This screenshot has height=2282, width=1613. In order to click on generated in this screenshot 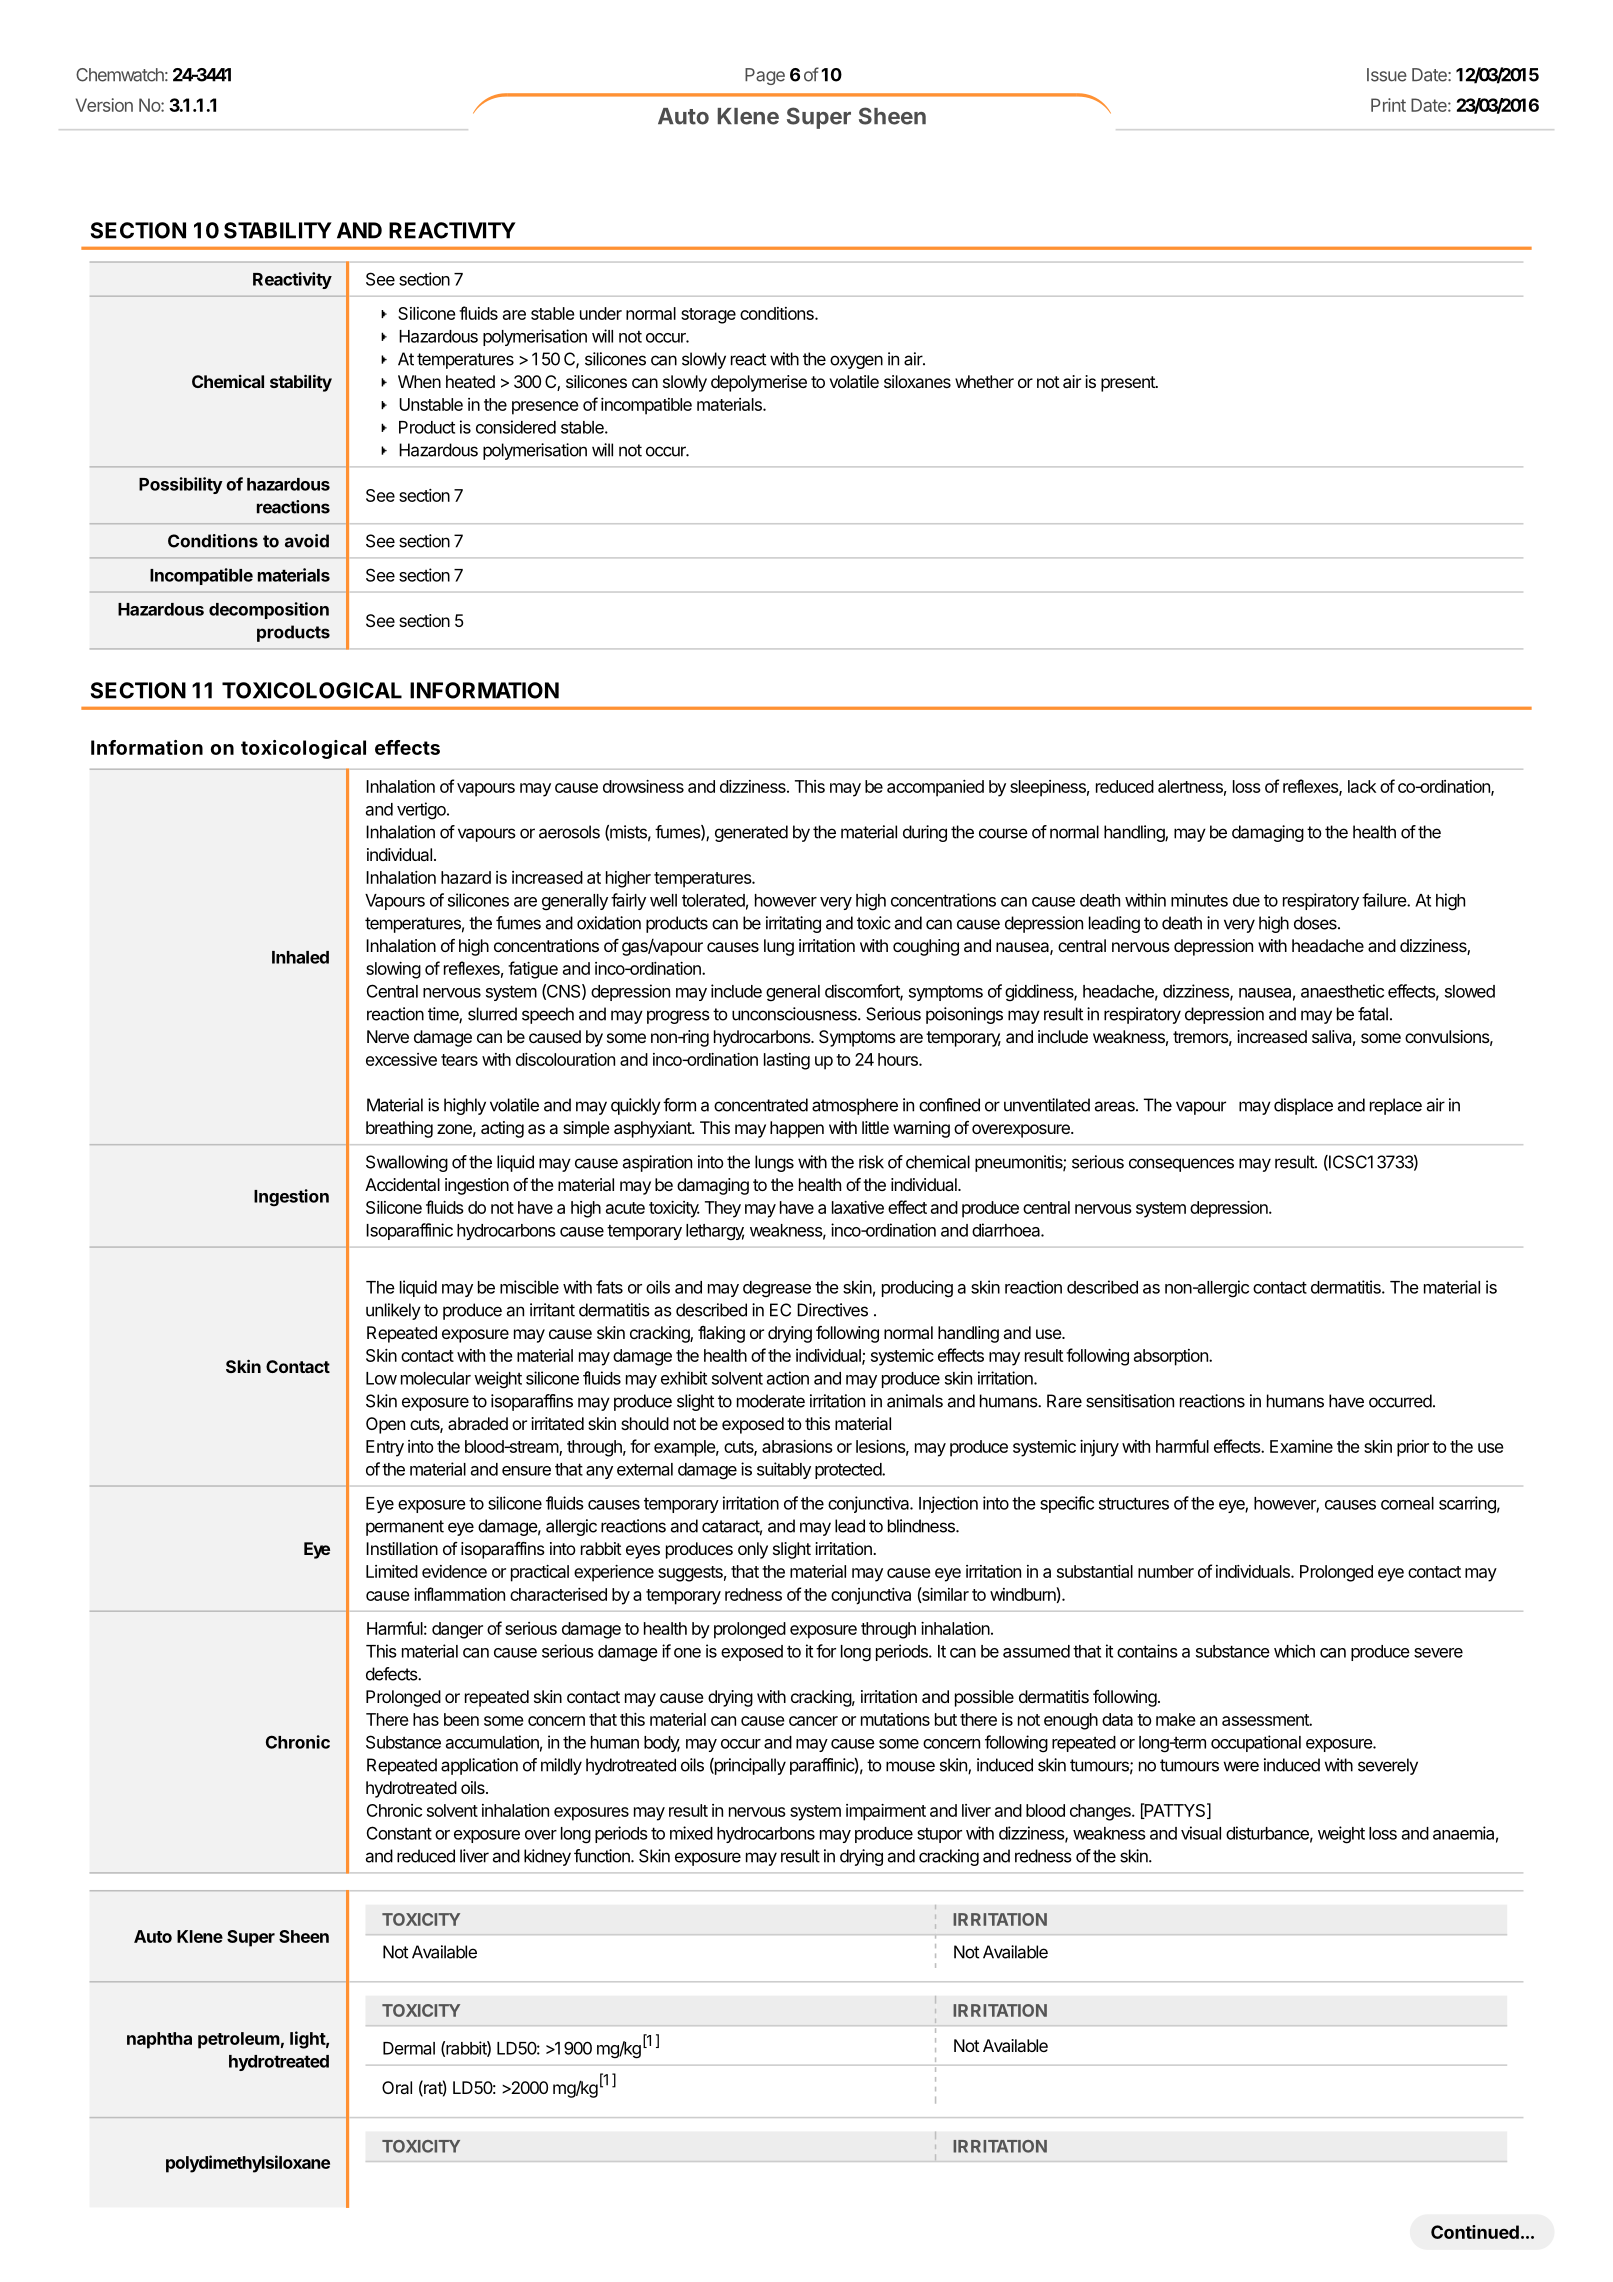, I will do `click(751, 833)`.
